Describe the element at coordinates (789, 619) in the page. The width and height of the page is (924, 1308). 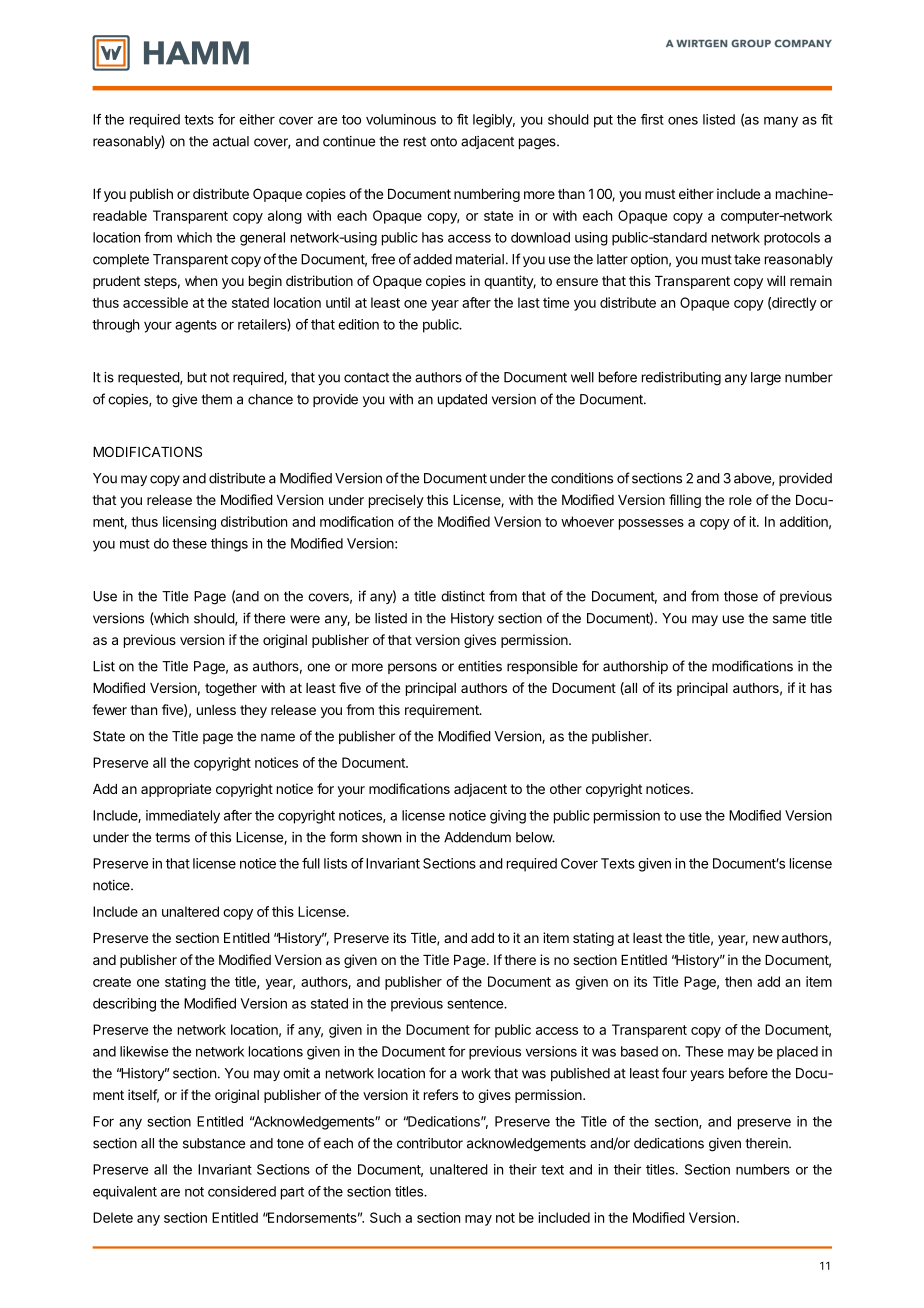
I see `same` at that location.
